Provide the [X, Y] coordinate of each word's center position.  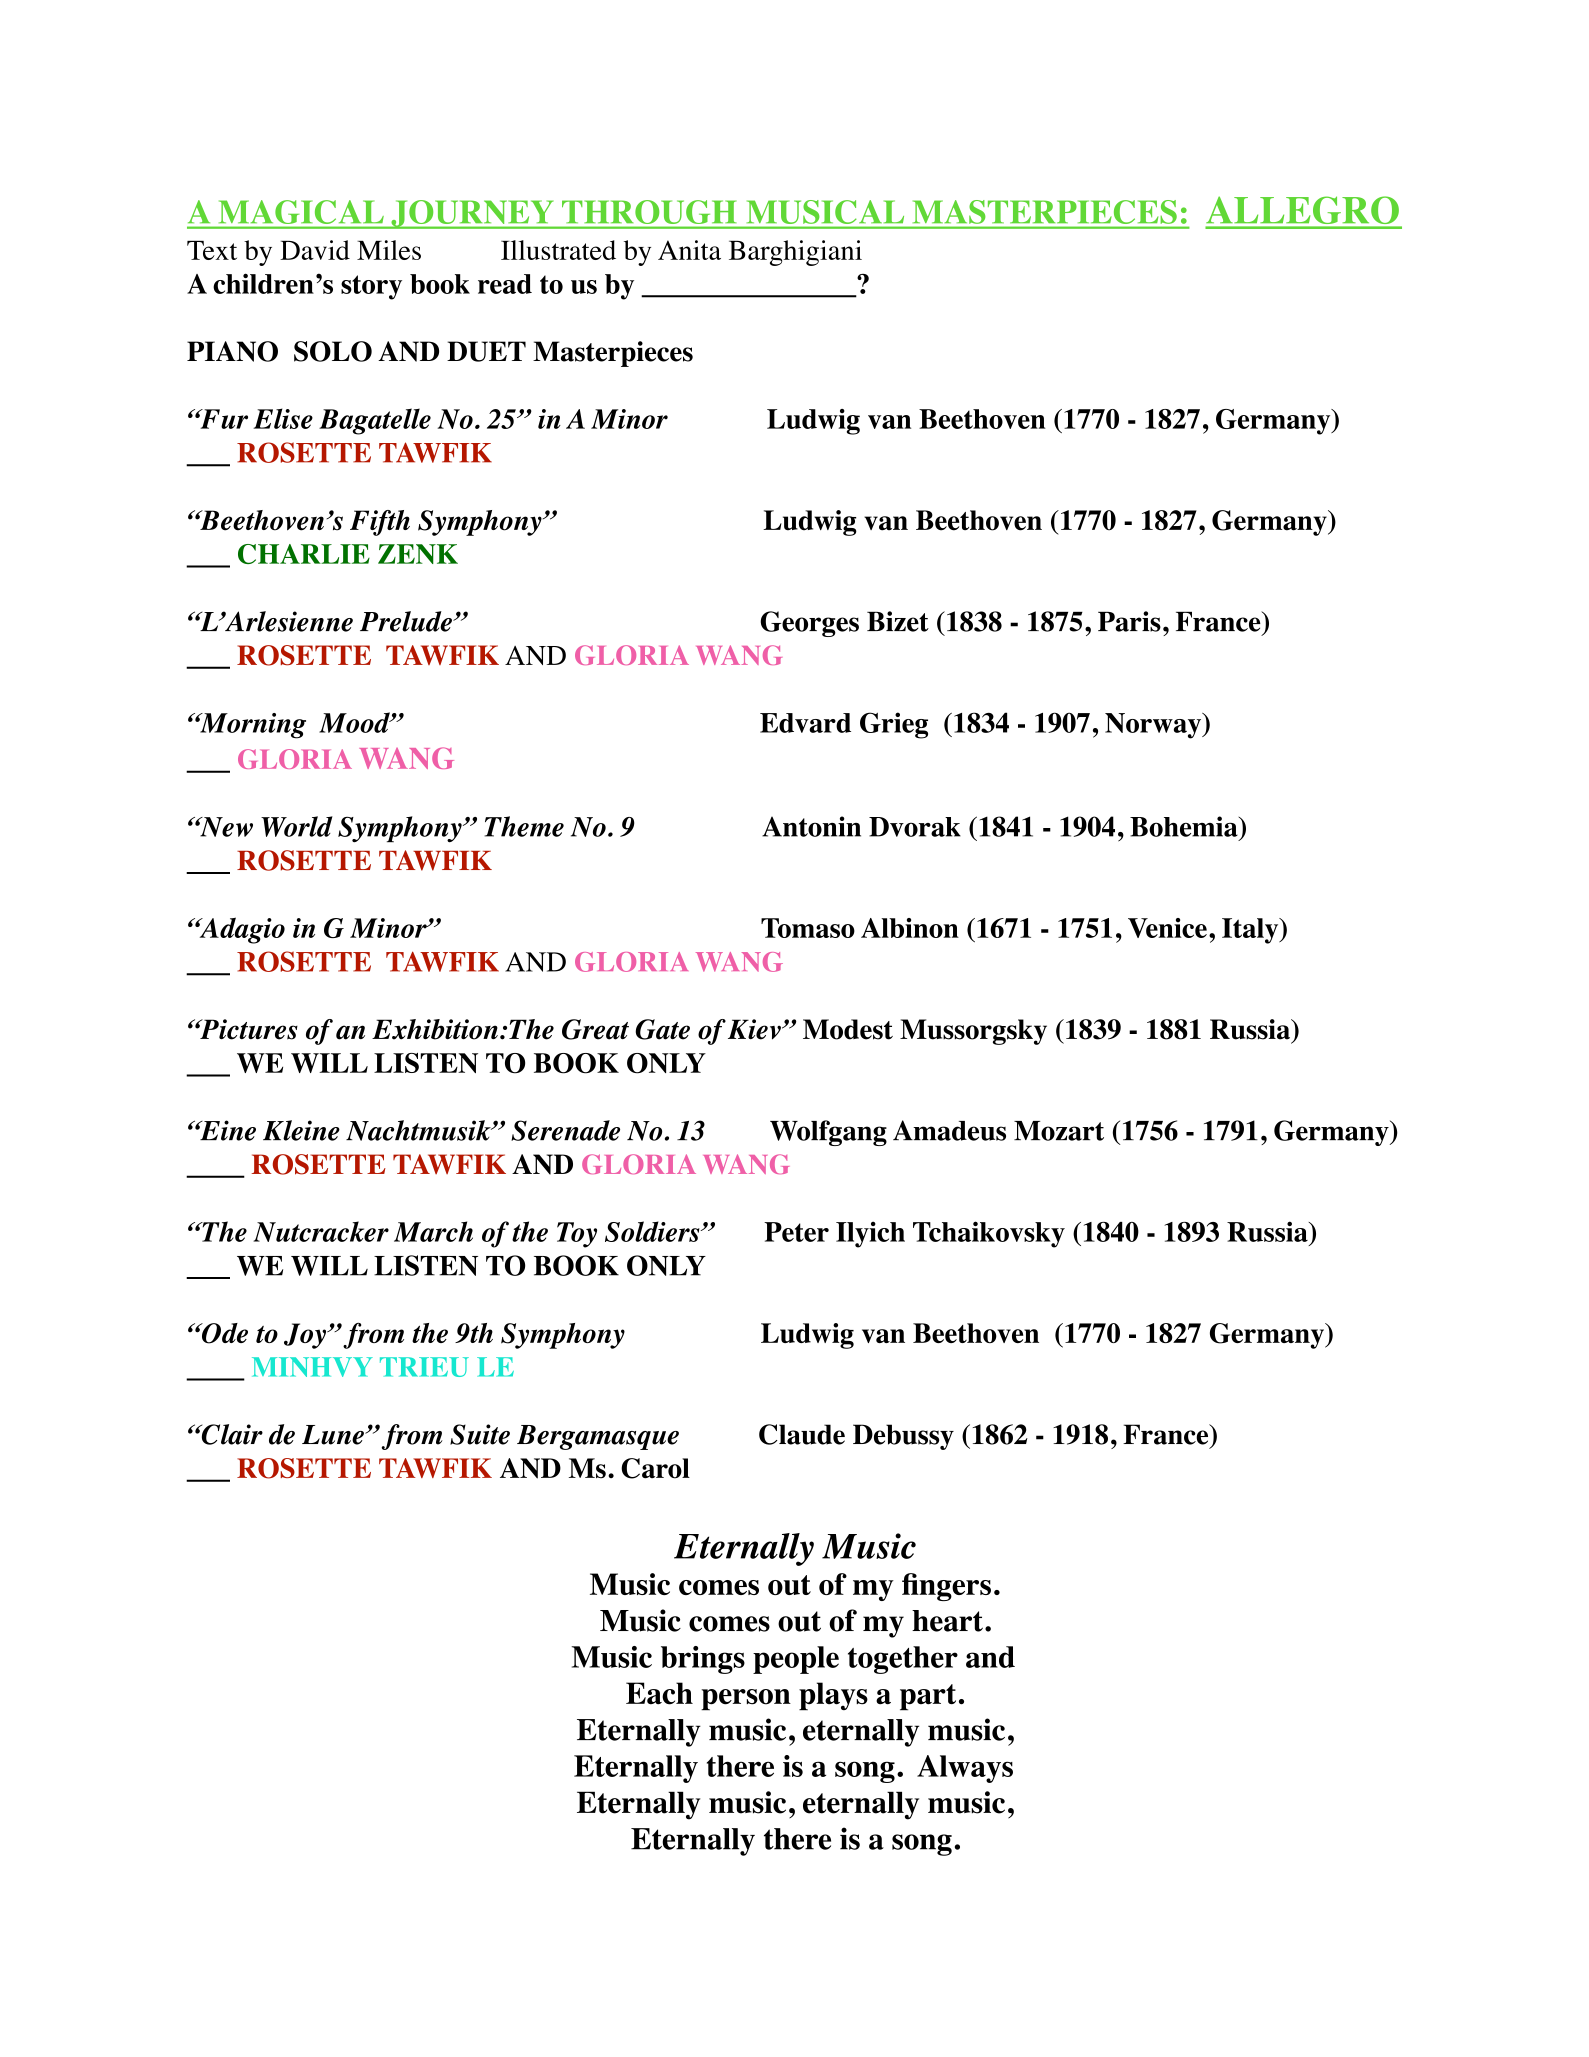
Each [659, 1693]
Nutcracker [321, 1231]
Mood [355, 722]
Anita [689, 250]
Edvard [805, 723]
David [315, 250]
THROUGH [649, 212]
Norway [1154, 726]
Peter [796, 1232]
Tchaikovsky [989, 1234]
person [746, 1700]
